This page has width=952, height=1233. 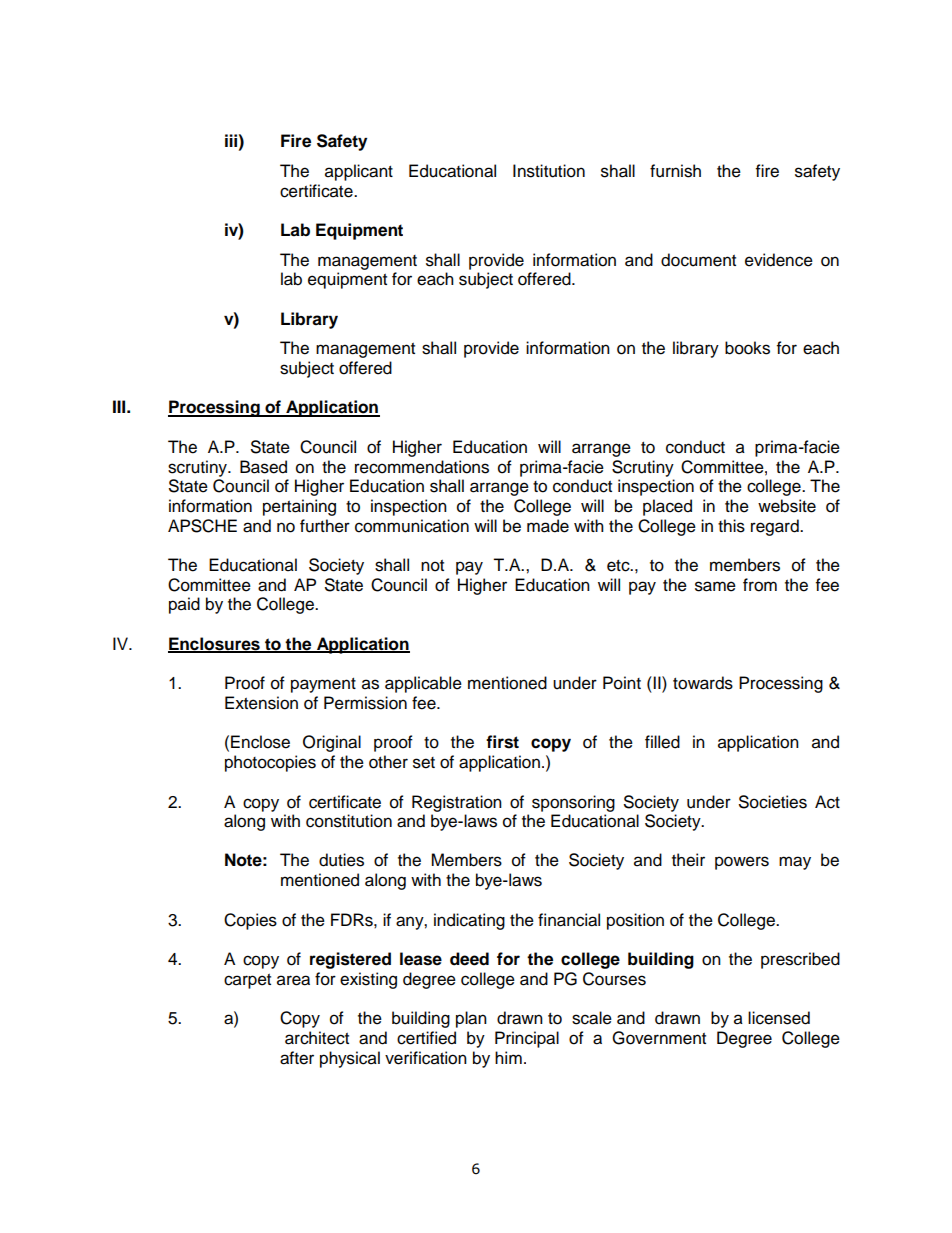 What do you see at coordinates (215, 644) in the page?
I see `Enclosures` at bounding box center [215, 644].
